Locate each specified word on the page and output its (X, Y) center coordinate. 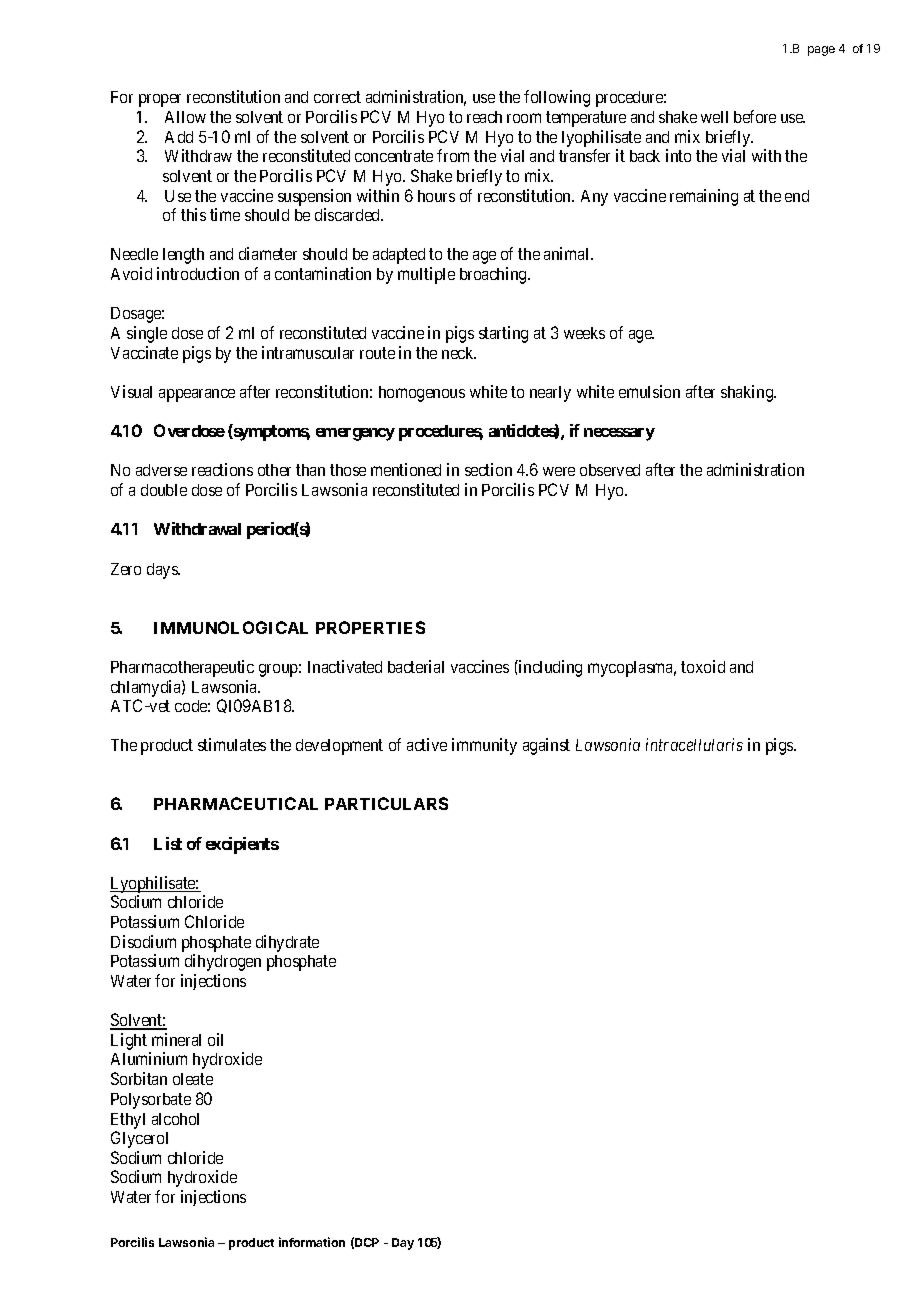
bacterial (416, 666)
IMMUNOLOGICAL (231, 627)
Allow (185, 117)
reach (484, 117)
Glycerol (139, 1139)
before (755, 116)
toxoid (703, 666)
